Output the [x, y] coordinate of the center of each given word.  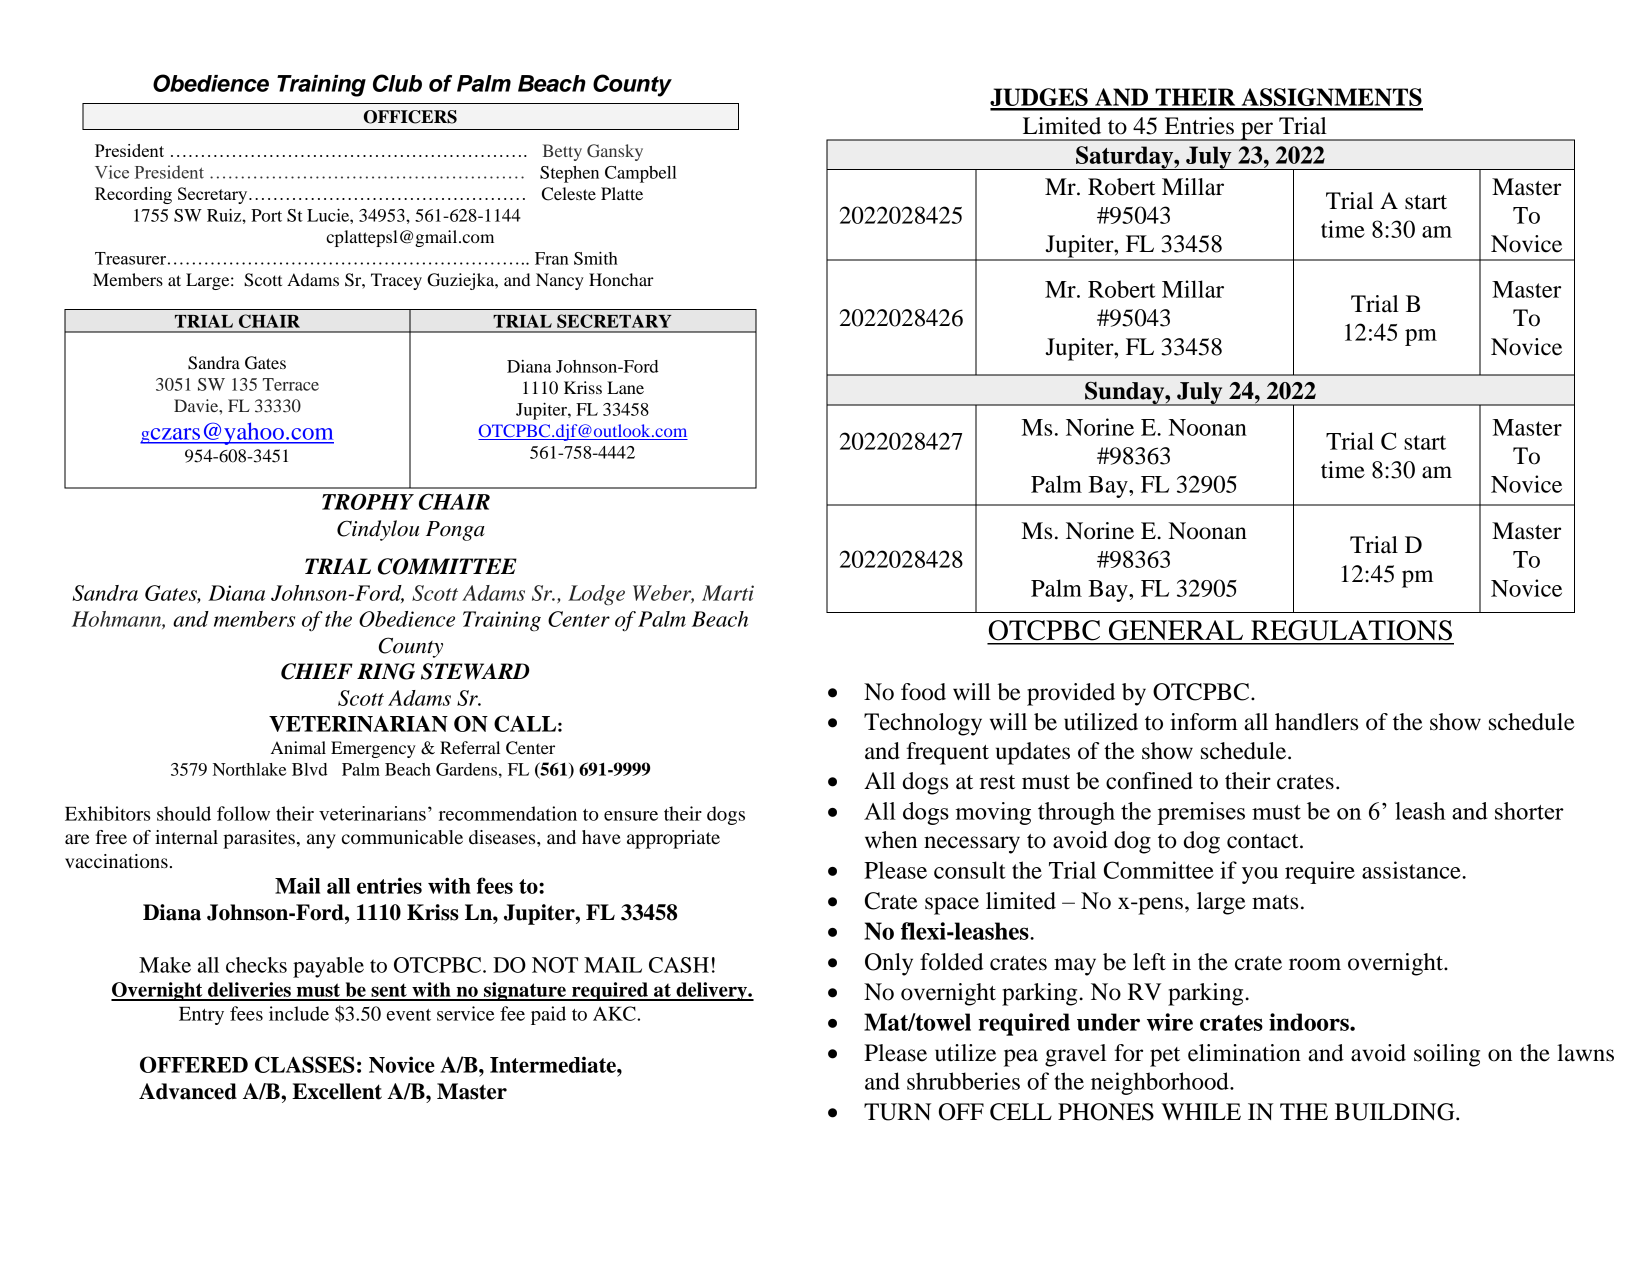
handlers [1316, 722]
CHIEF [317, 671]
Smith [596, 258]
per [1257, 131]
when [891, 840]
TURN [897, 1112]
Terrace [291, 384]
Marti [728, 593]
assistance [1412, 870]
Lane [625, 387]
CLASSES [305, 1064]
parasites [259, 839]
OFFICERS [410, 117]
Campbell [641, 174]
